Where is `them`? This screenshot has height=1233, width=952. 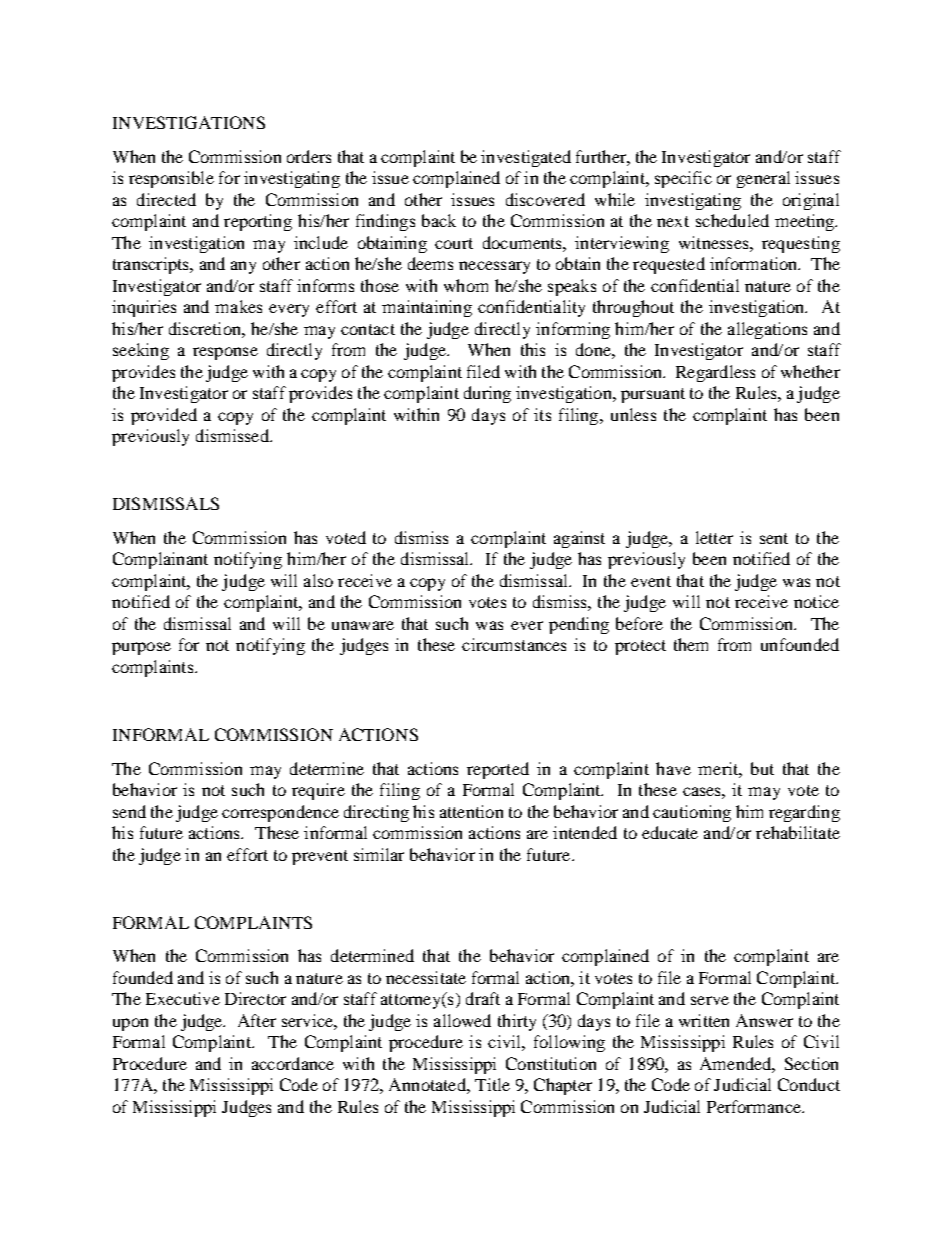
them is located at coordinates (691, 644).
